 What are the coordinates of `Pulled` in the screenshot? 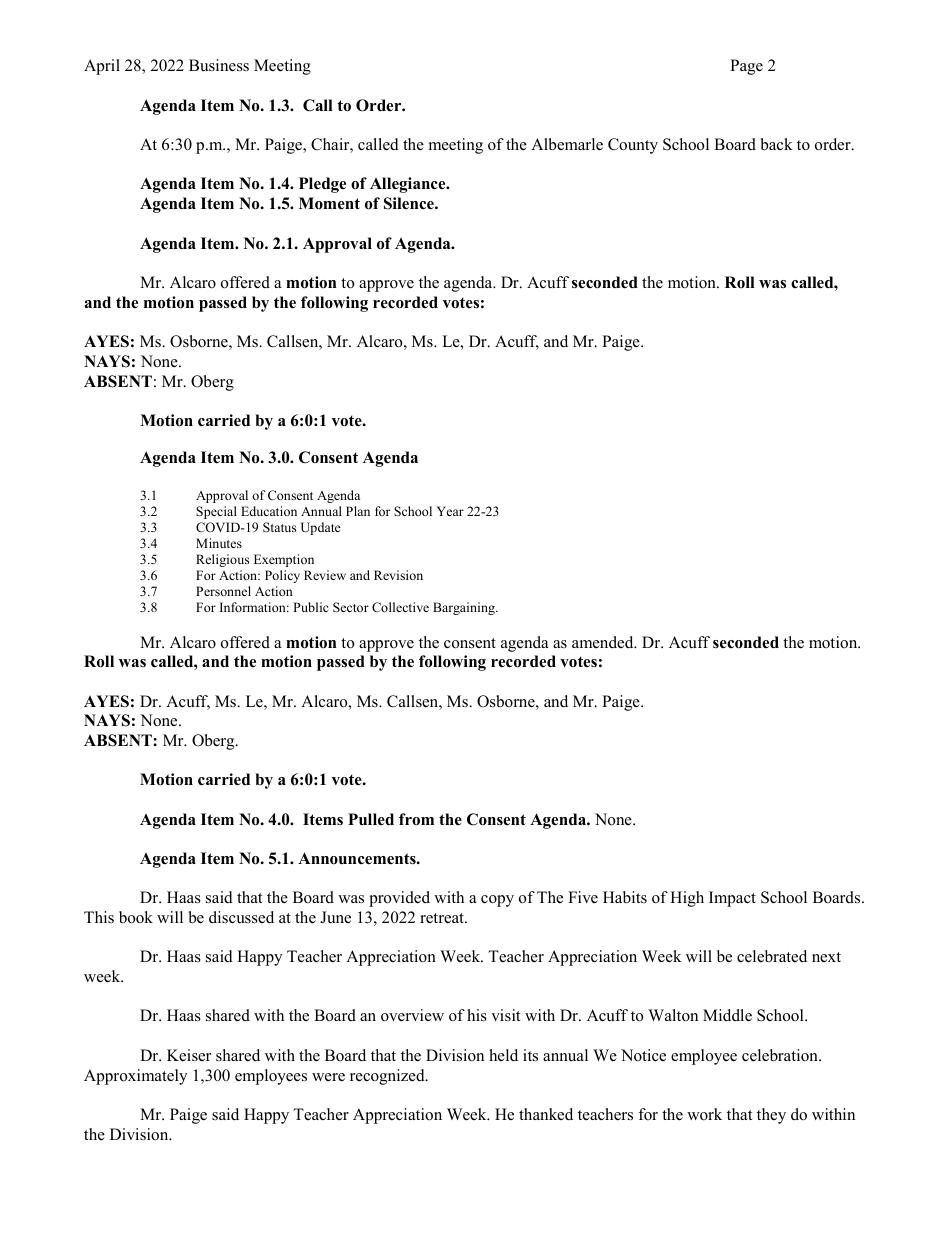 It's located at (371, 819).
